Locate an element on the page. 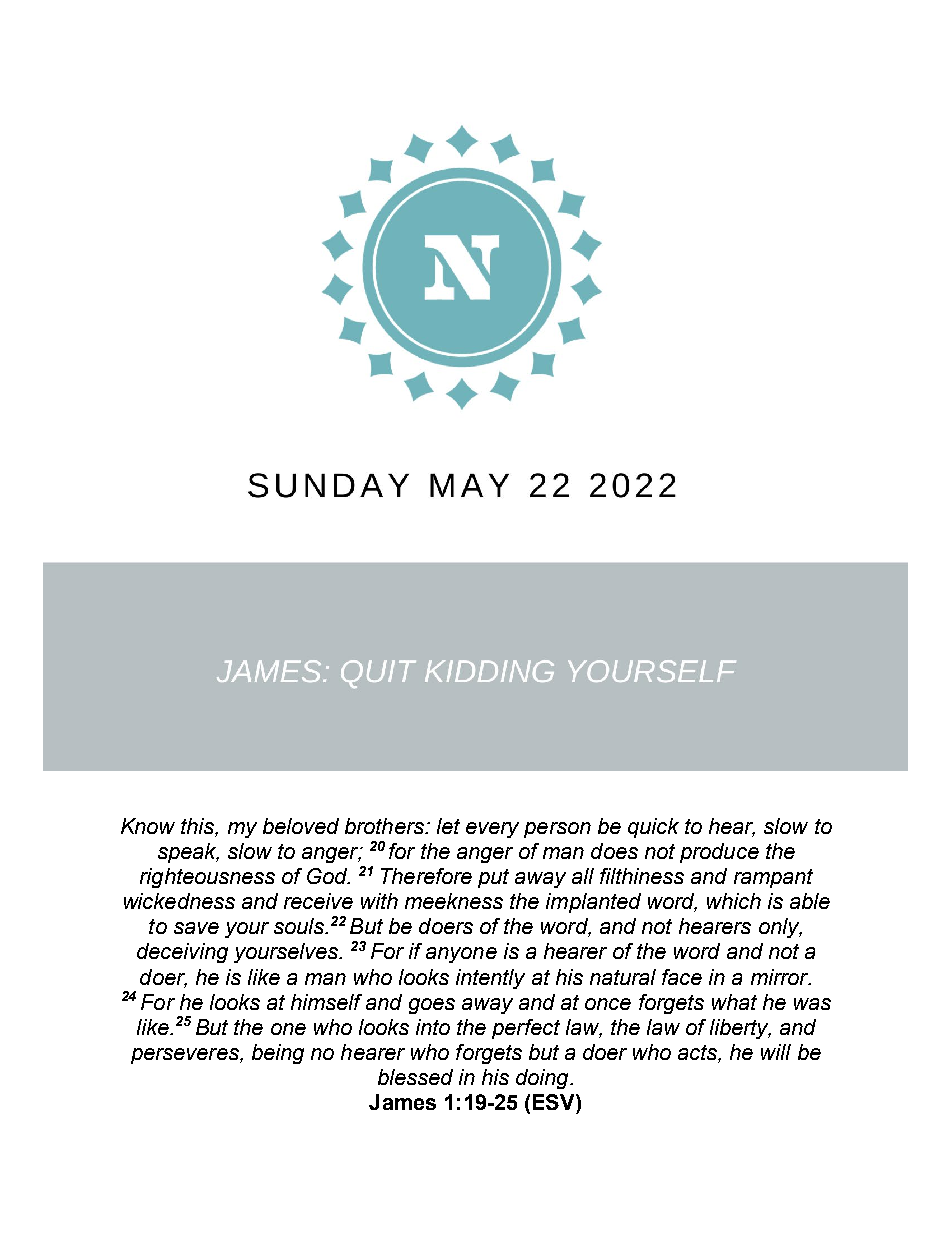  quick is located at coordinates (653, 828).
